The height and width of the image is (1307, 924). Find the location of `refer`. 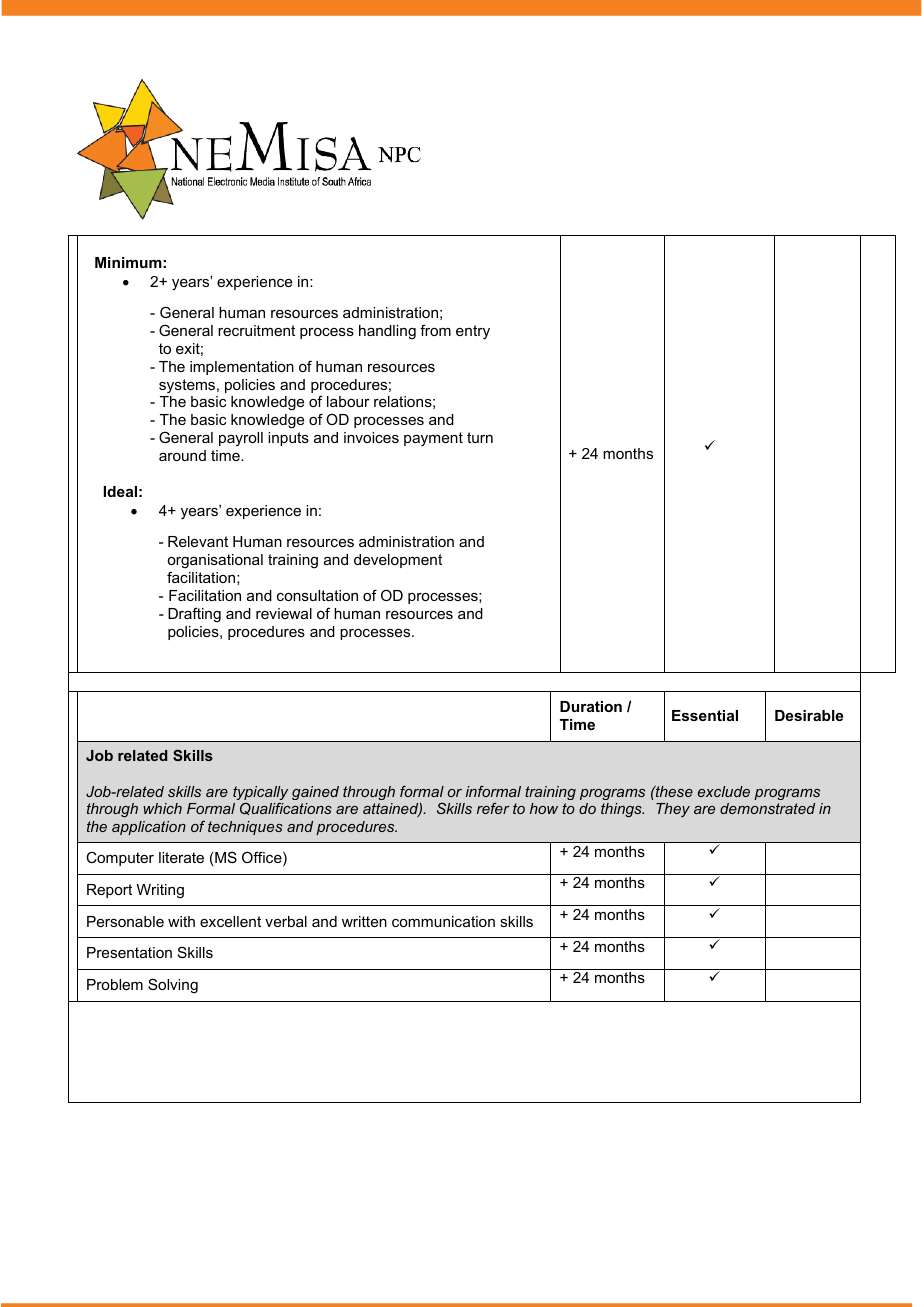

refer is located at coordinates (493, 808).
